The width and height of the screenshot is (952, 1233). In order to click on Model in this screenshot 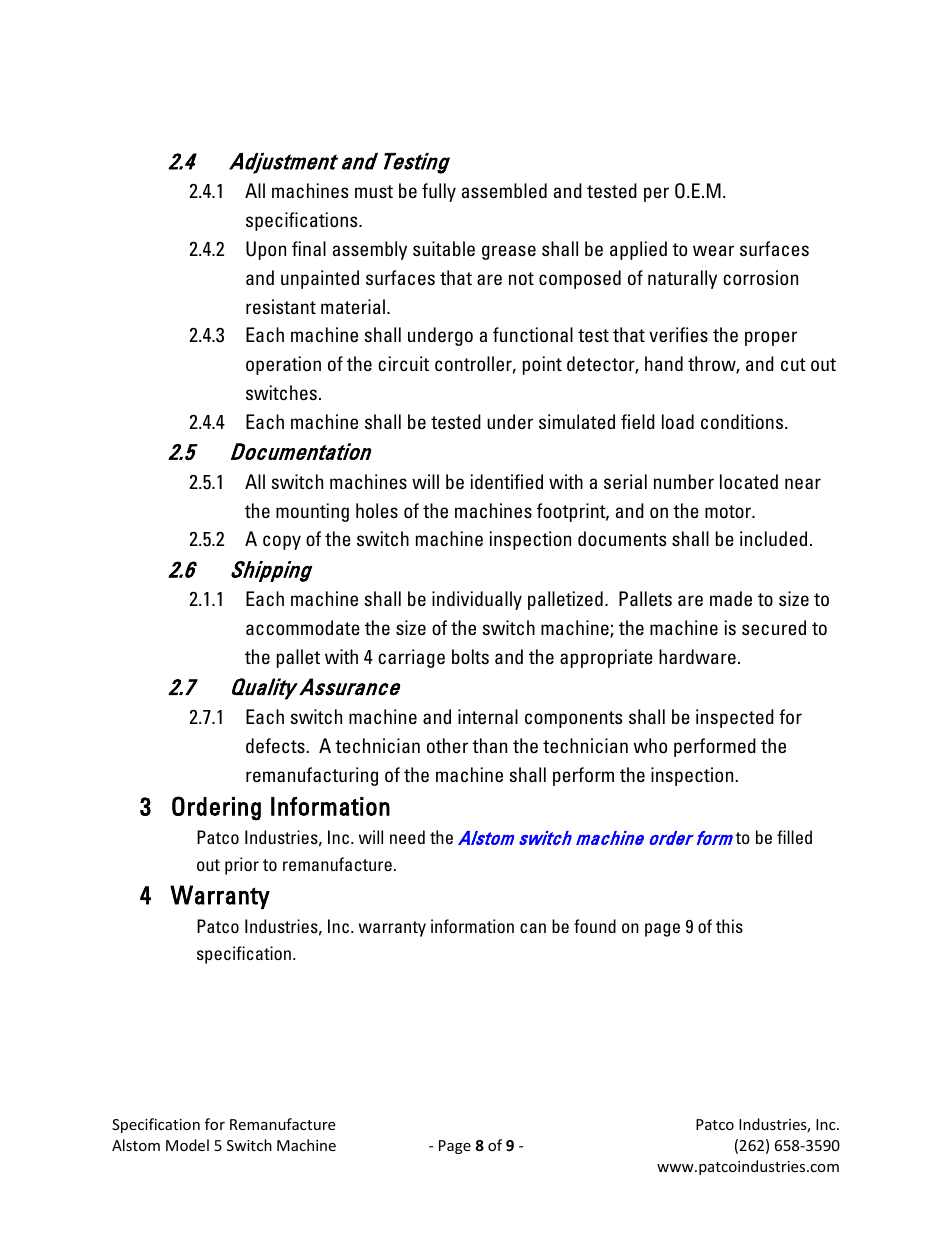, I will do `click(187, 1145)`.
